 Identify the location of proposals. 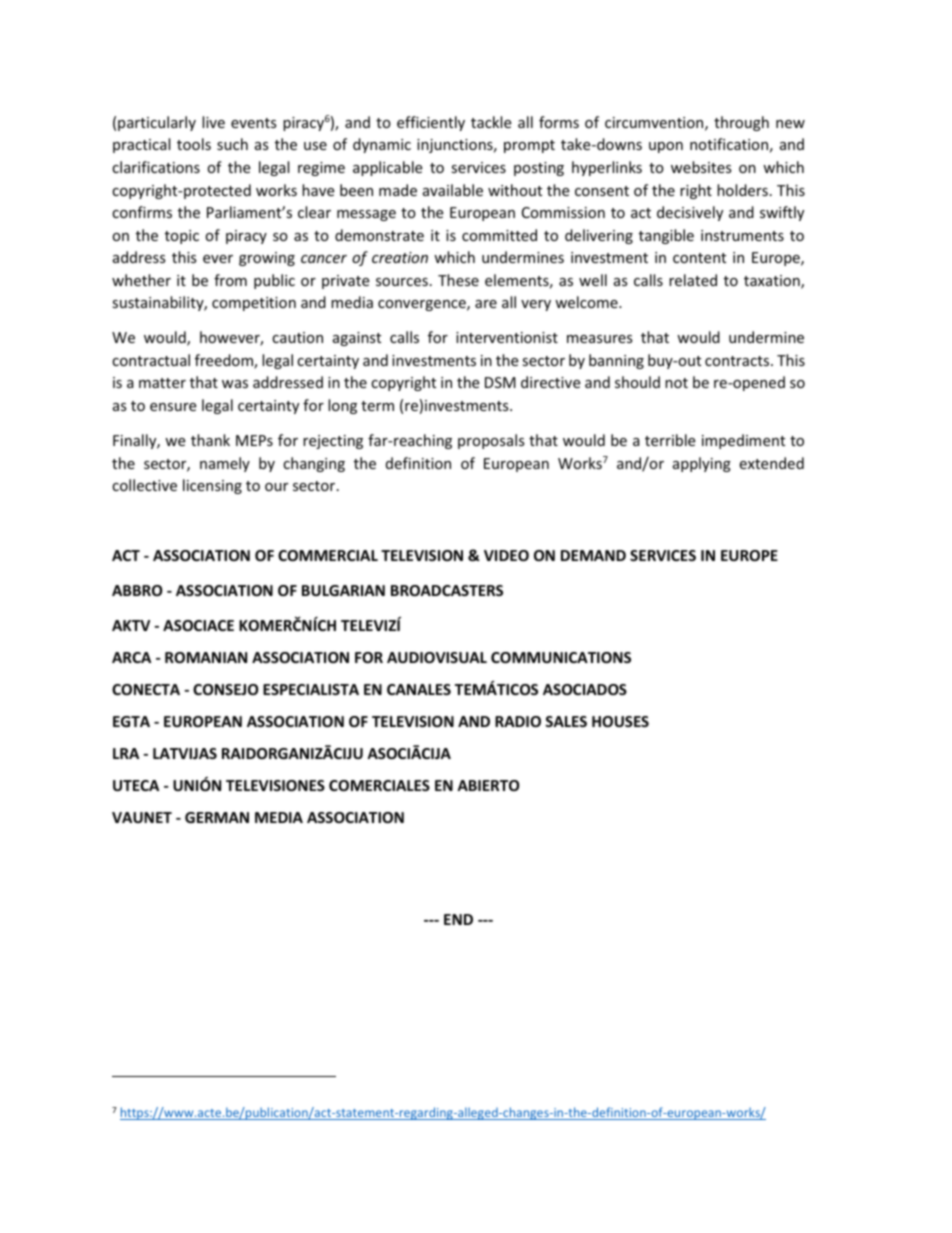
(491, 441).
